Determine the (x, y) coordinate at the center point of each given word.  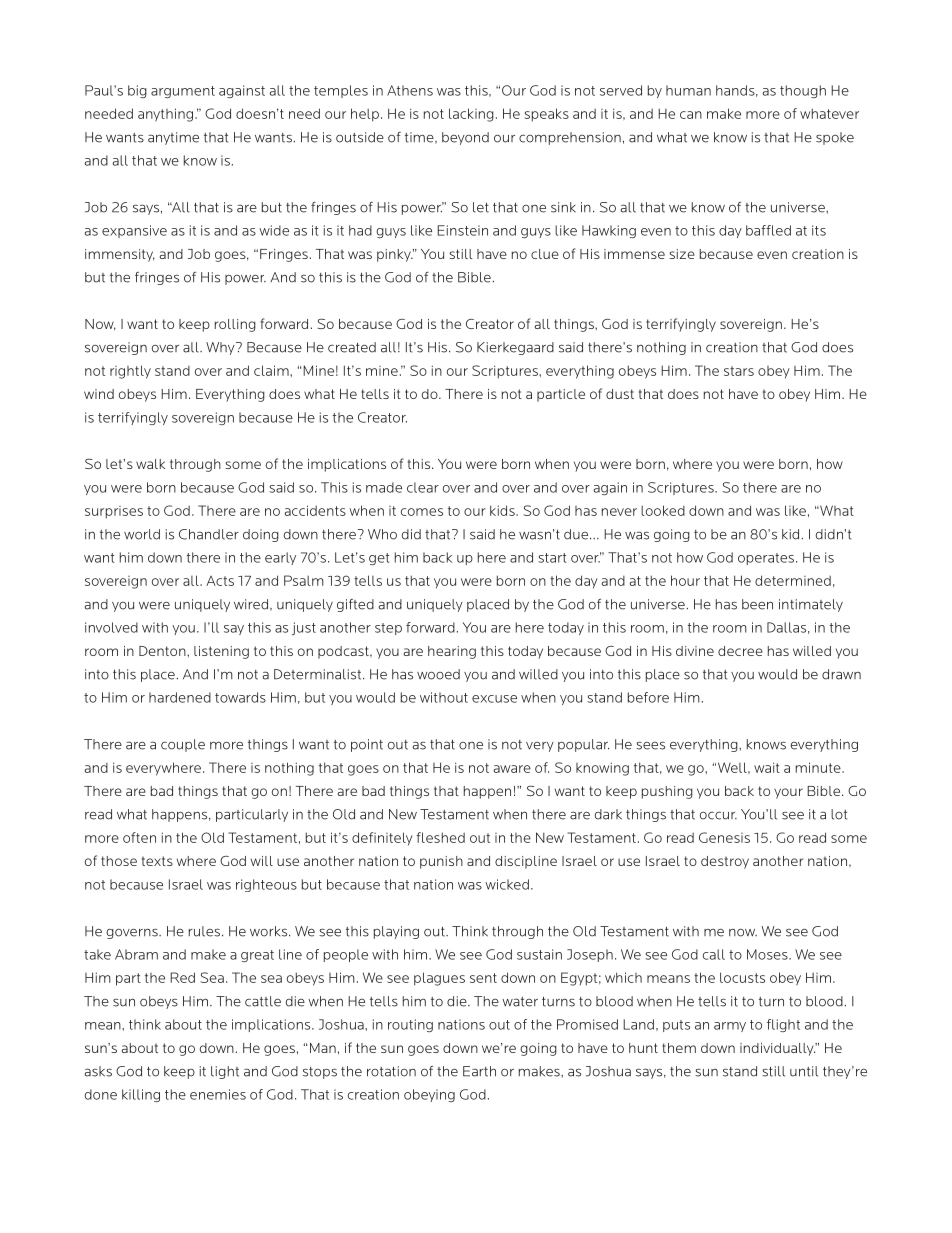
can (691, 115)
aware (512, 769)
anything (165, 115)
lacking (471, 115)
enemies (218, 1094)
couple (183, 745)
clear (423, 487)
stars (739, 371)
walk (150, 464)
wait (767, 767)
